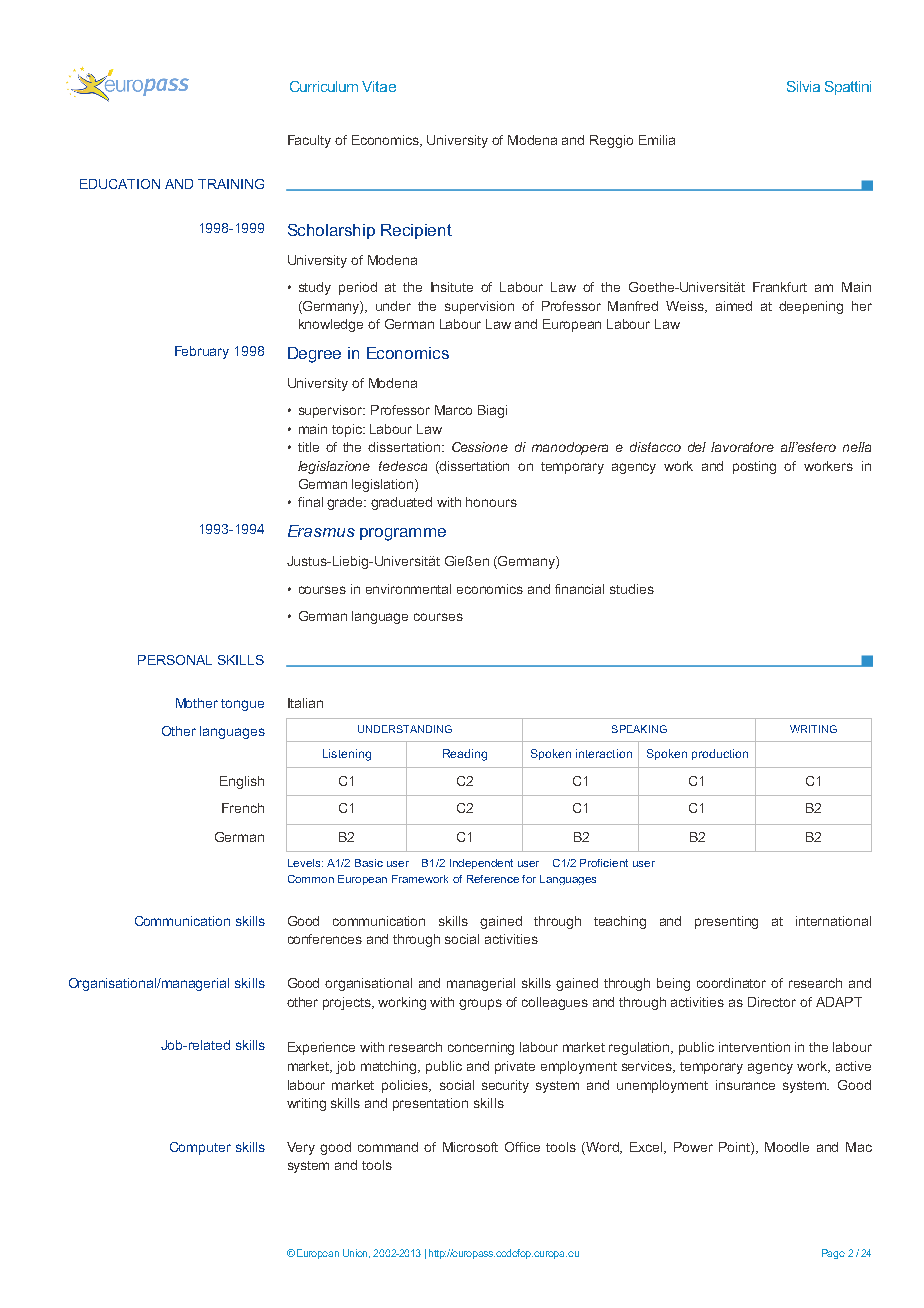 The image size is (924, 1308). What do you see at coordinates (231, 184) in the screenshot?
I see `TRAINING` at bounding box center [231, 184].
